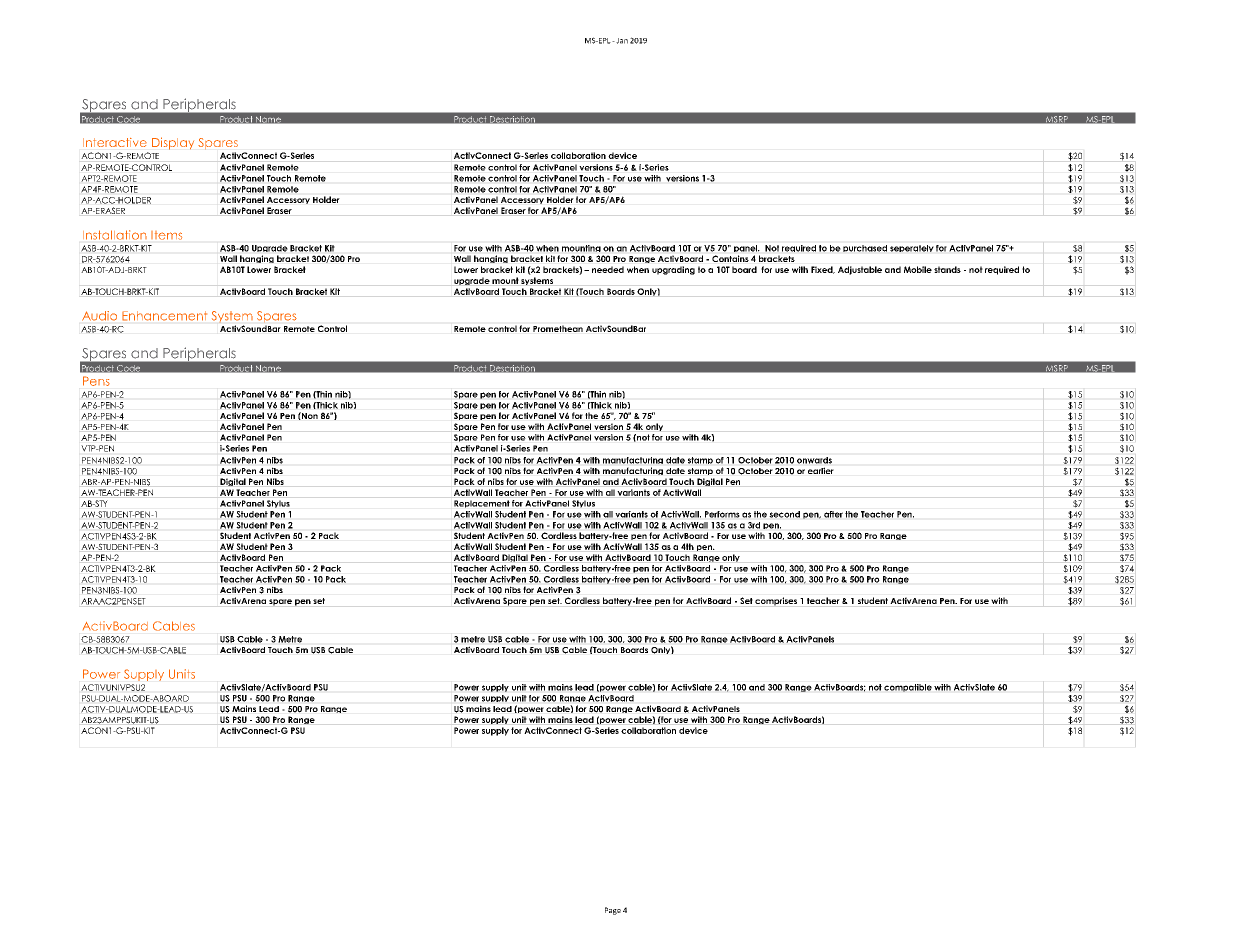 The width and height of the document is (1233, 952). Describe the element at coordinates (613, 911) in the document. I see `Page` at that location.
